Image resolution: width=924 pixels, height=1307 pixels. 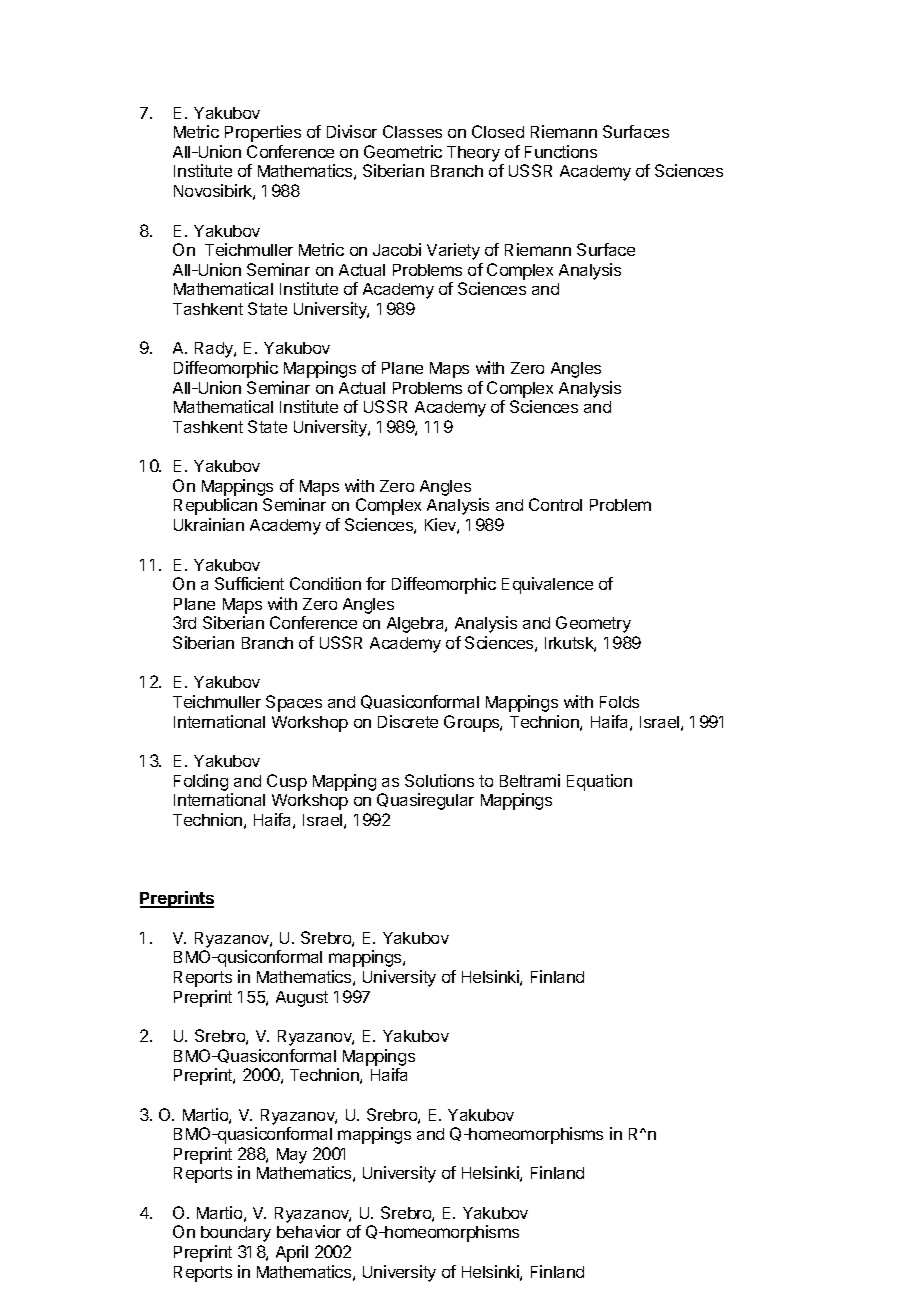 What do you see at coordinates (412, 131) in the screenshot?
I see `Classes` at bounding box center [412, 131].
